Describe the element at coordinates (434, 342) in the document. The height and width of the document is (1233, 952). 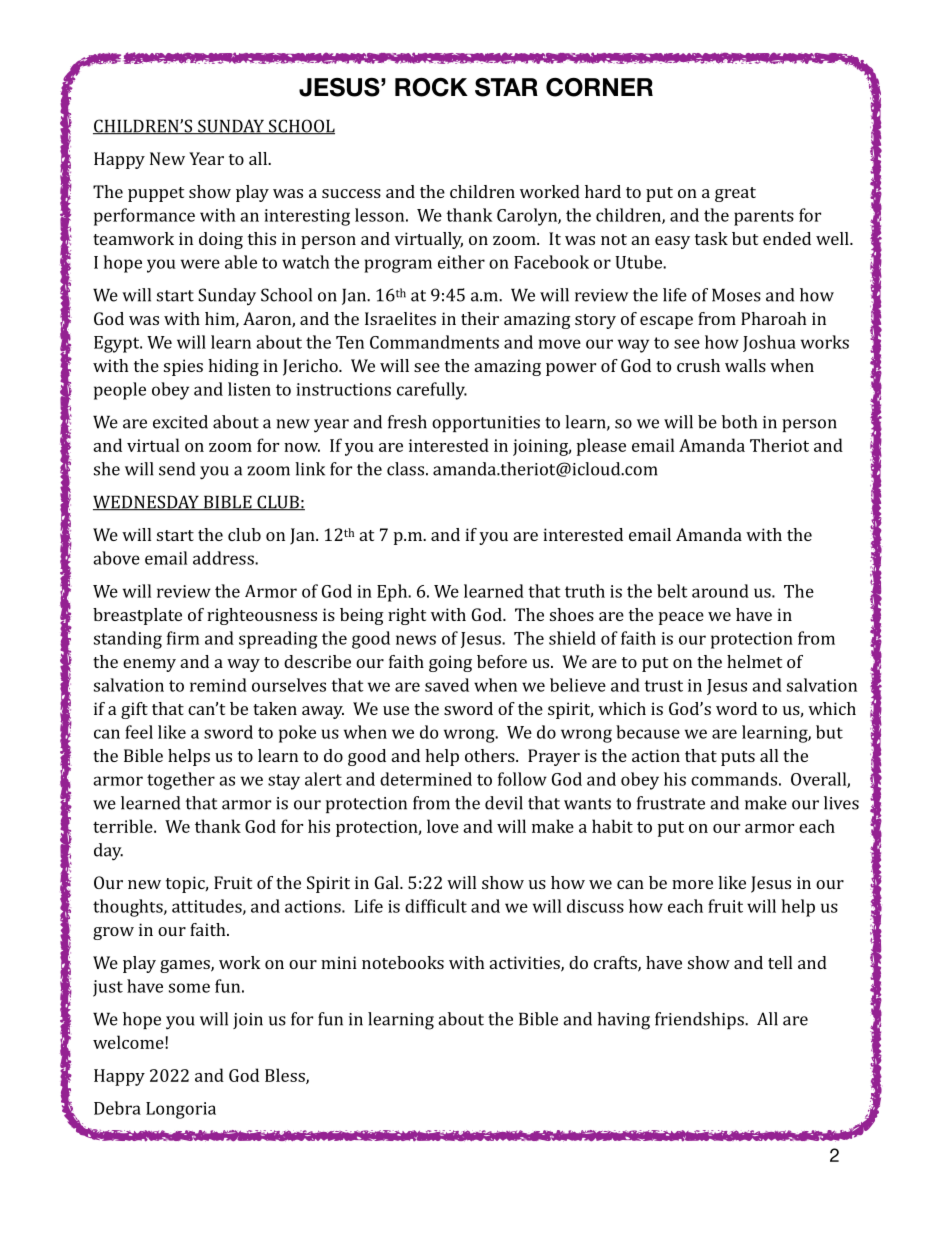
I see `Commandments` at that location.
